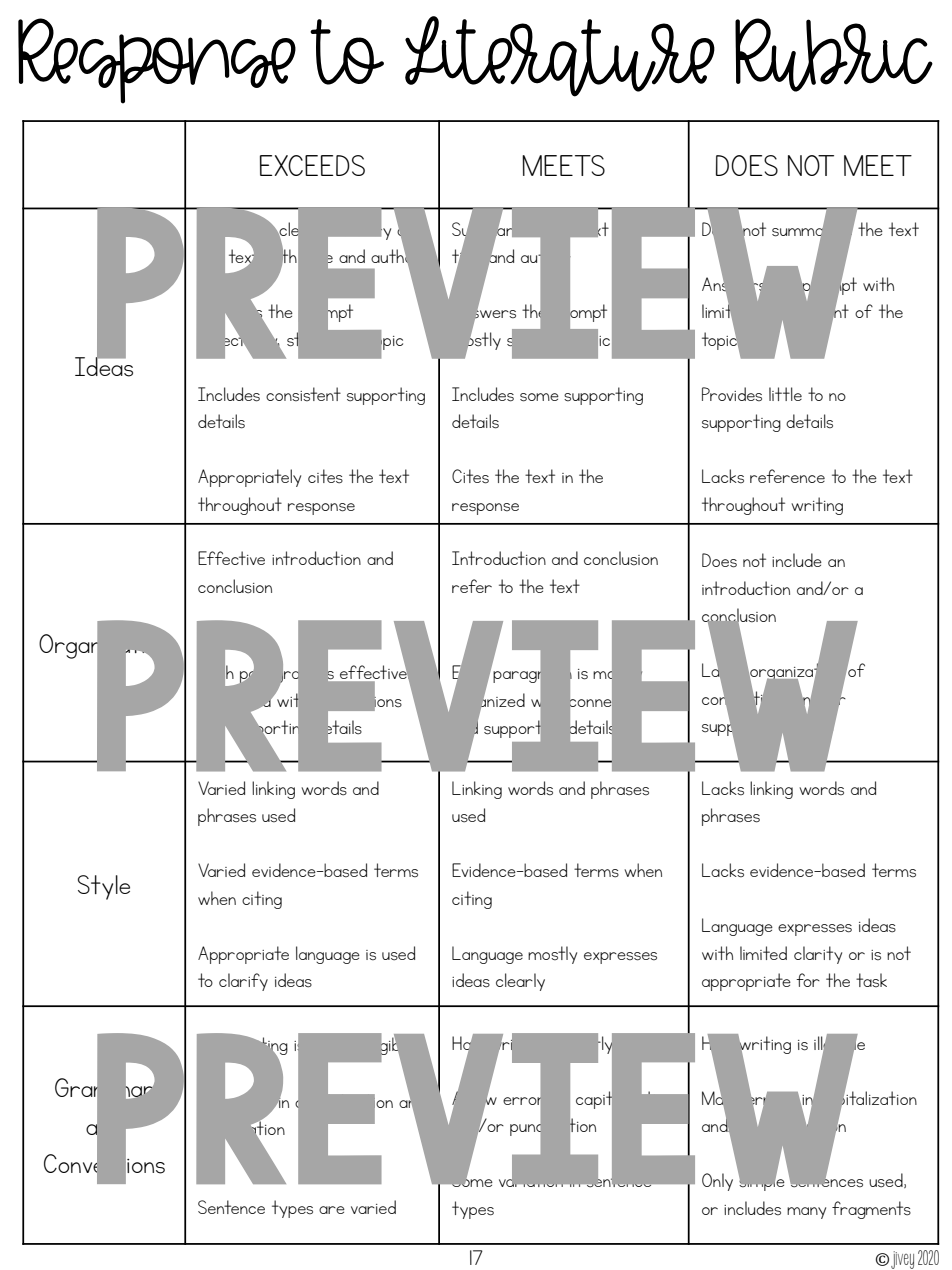 This image has width=952, height=1270. What do you see at coordinates (104, 1164) in the image?
I see `Conventions` at bounding box center [104, 1164].
